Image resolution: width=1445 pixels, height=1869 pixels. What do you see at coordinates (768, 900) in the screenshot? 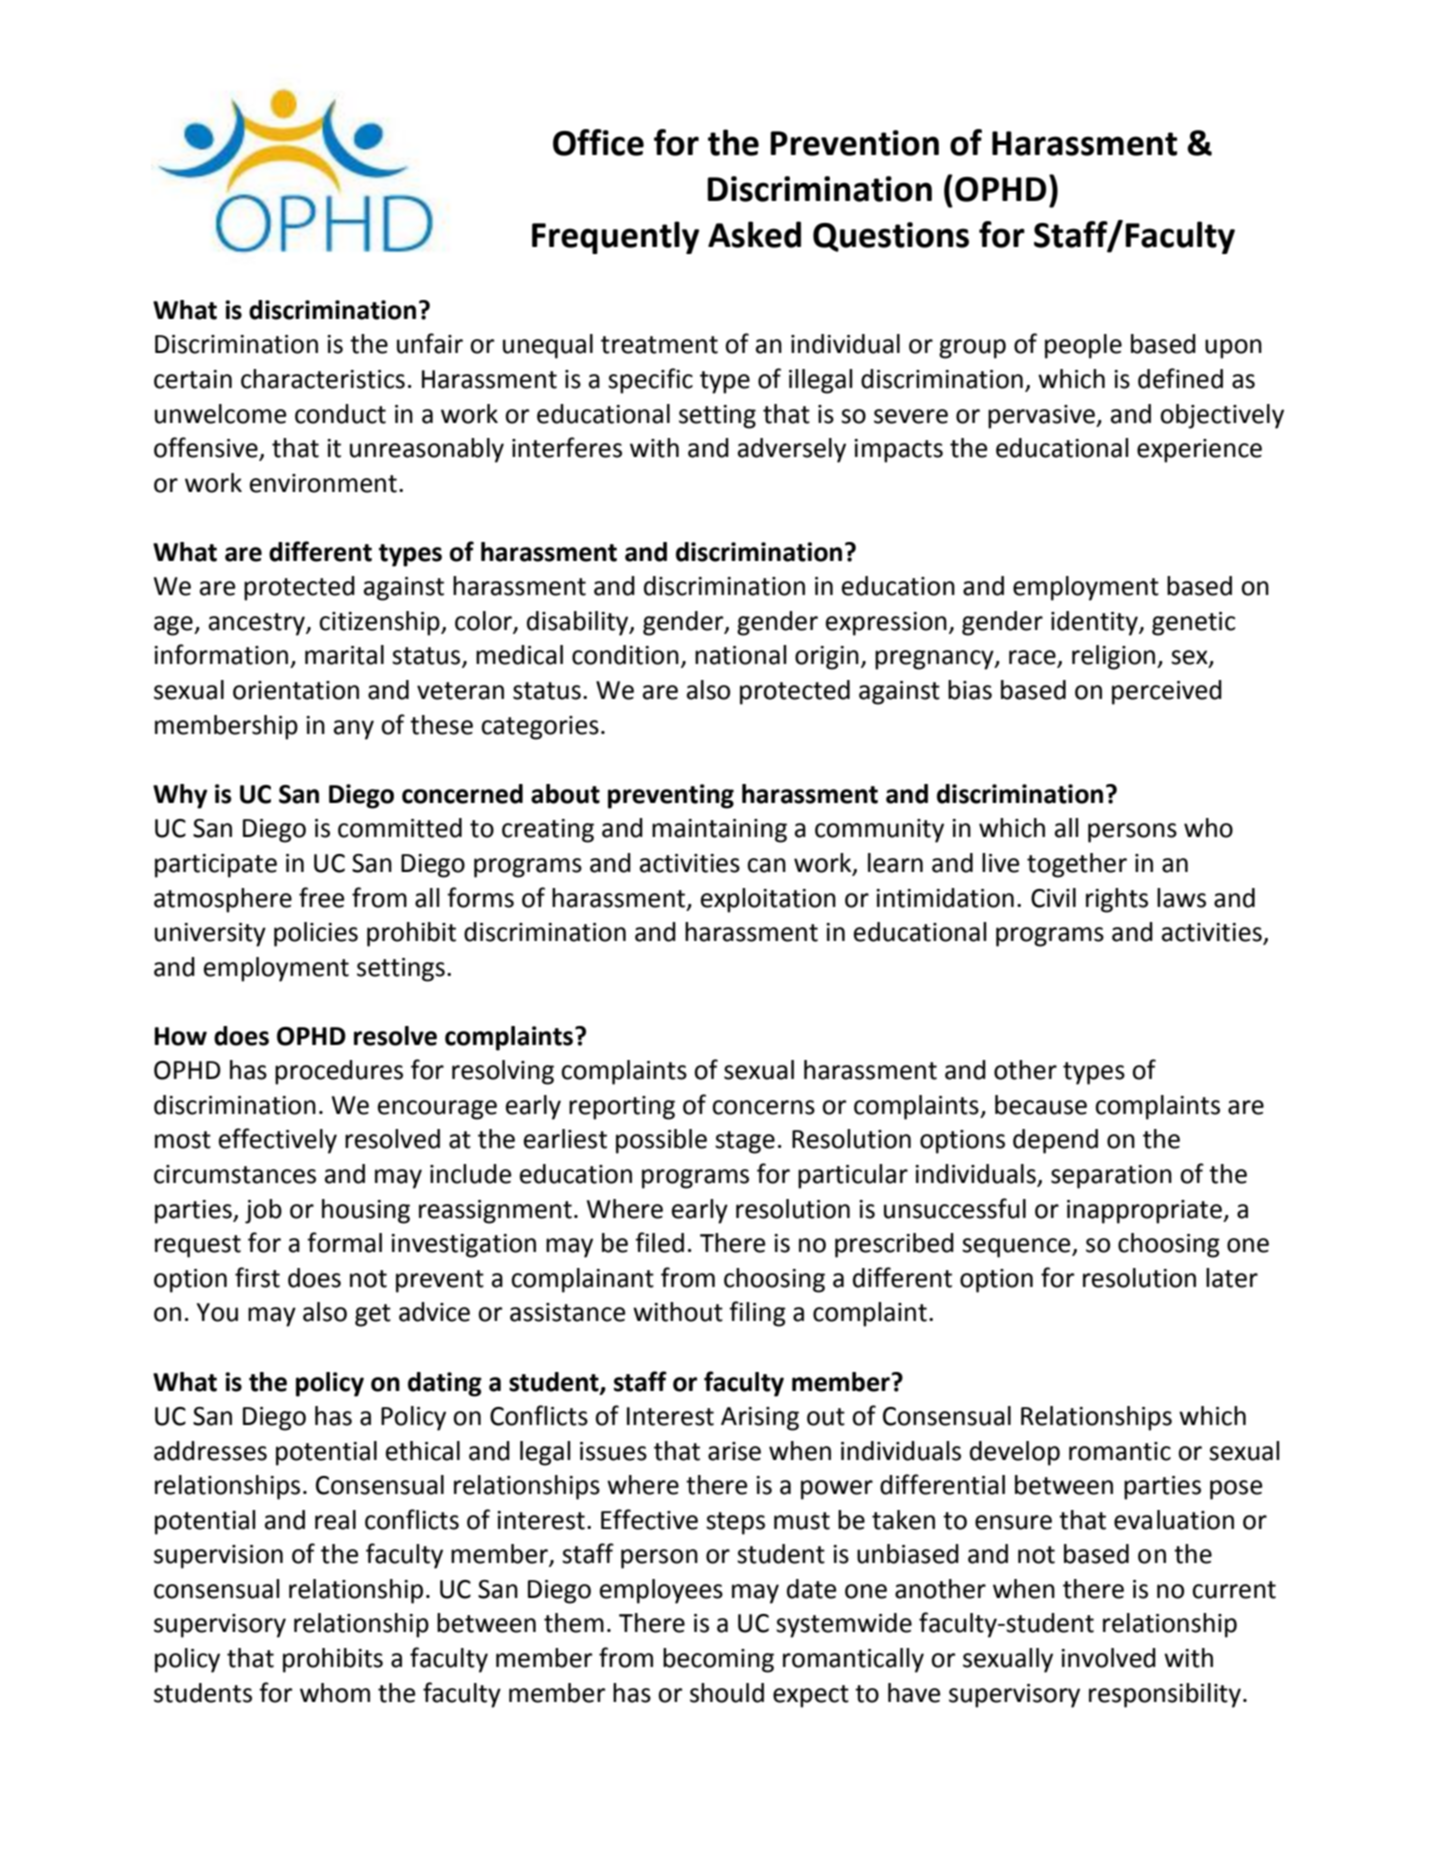
I see `exploitation` at bounding box center [768, 900].
